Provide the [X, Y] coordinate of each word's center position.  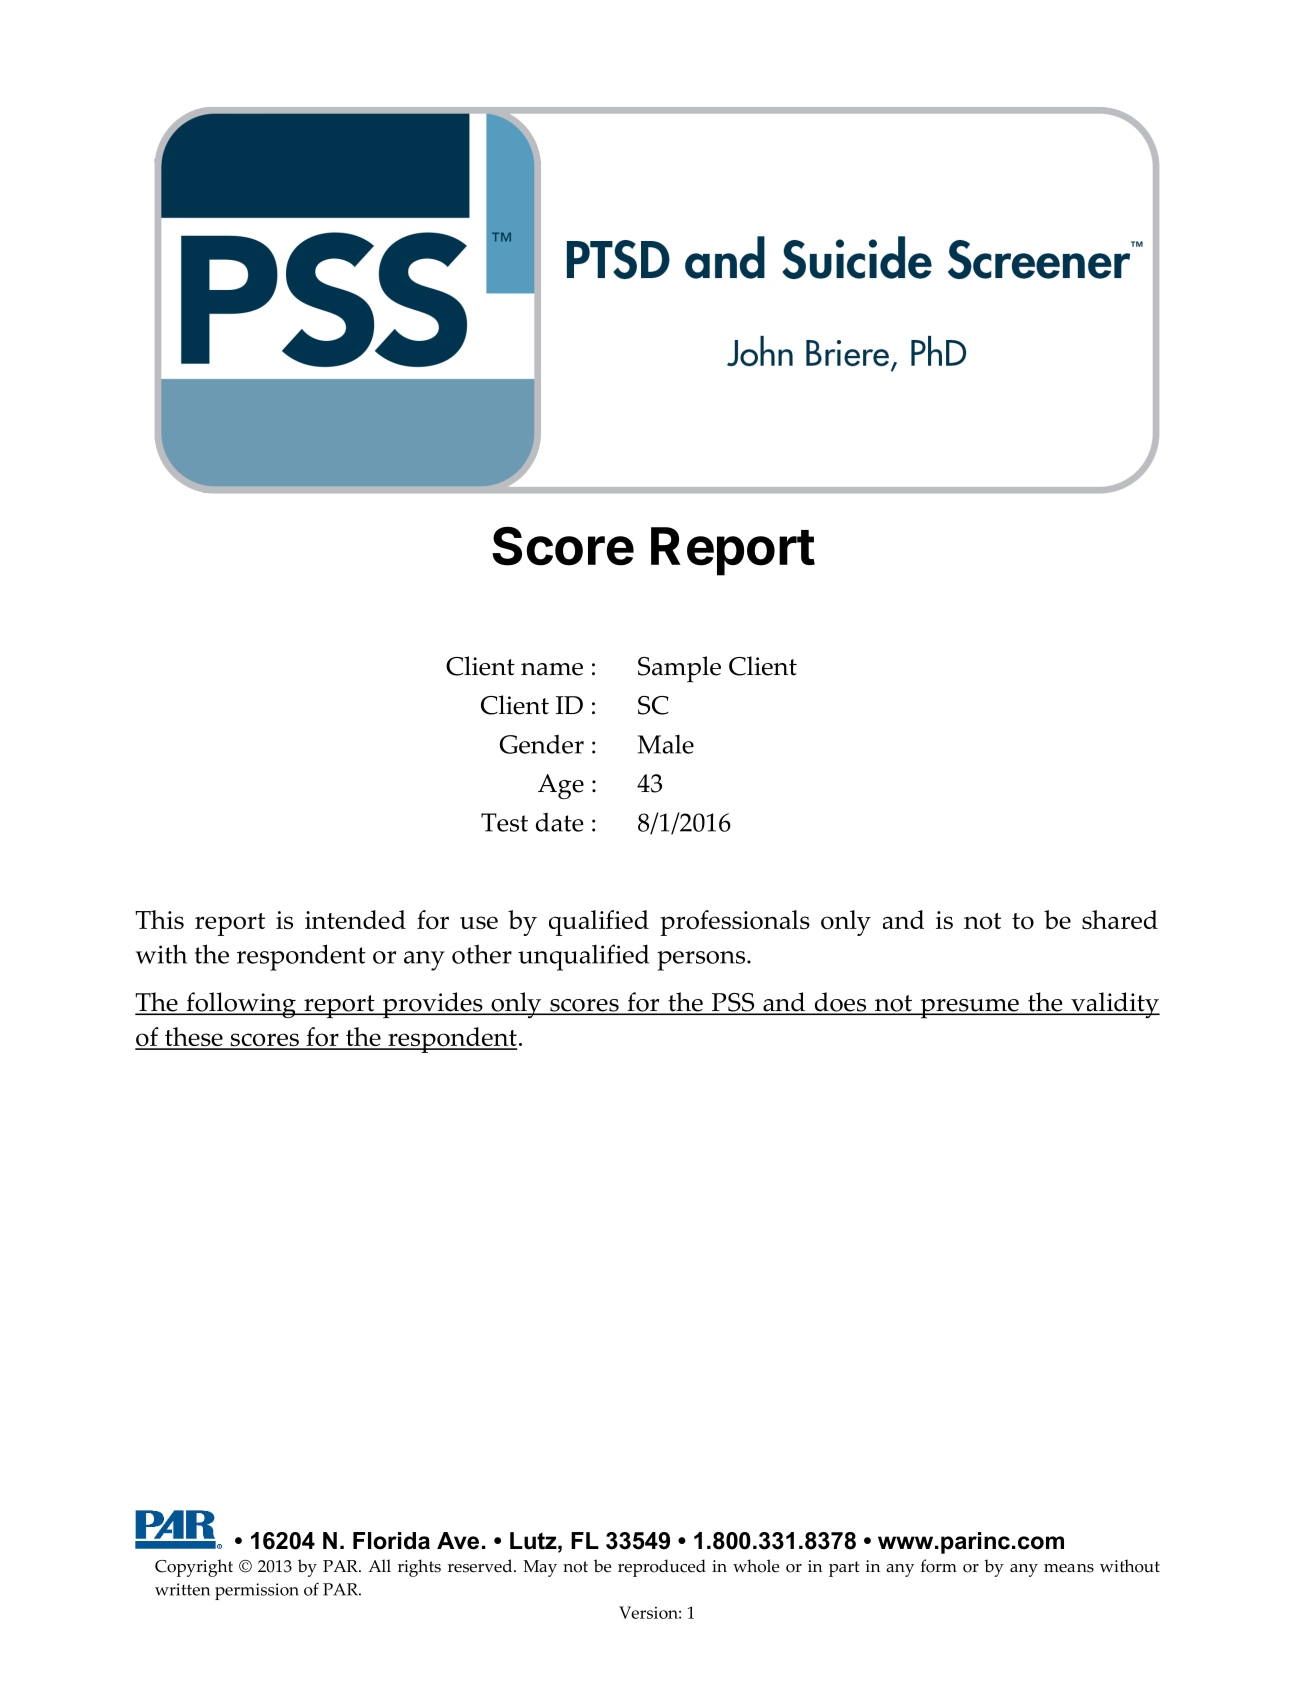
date [560, 822]
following [241, 1005]
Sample [679, 669]
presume [969, 1009]
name [552, 669]
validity [1114, 1005]
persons [702, 961]
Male [666, 744]
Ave [458, 1541]
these [194, 1038]
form [939, 1566]
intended [355, 919]
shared [1120, 919]
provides [432, 1005]
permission [257, 1591]
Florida [391, 1541]
